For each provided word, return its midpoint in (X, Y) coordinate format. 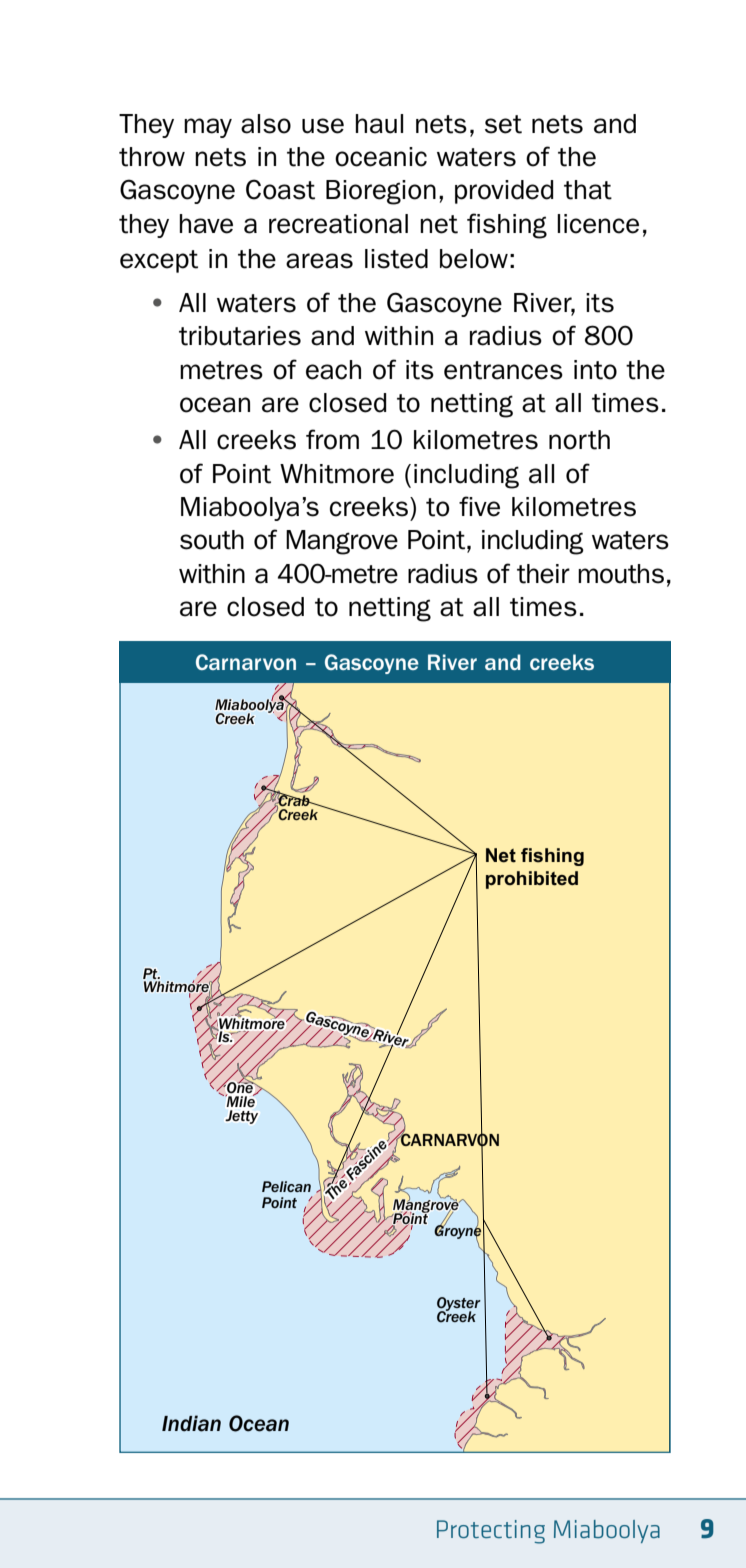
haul (379, 124)
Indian (191, 1423)
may (208, 128)
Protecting (491, 1532)
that (588, 190)
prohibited (532, 880)
